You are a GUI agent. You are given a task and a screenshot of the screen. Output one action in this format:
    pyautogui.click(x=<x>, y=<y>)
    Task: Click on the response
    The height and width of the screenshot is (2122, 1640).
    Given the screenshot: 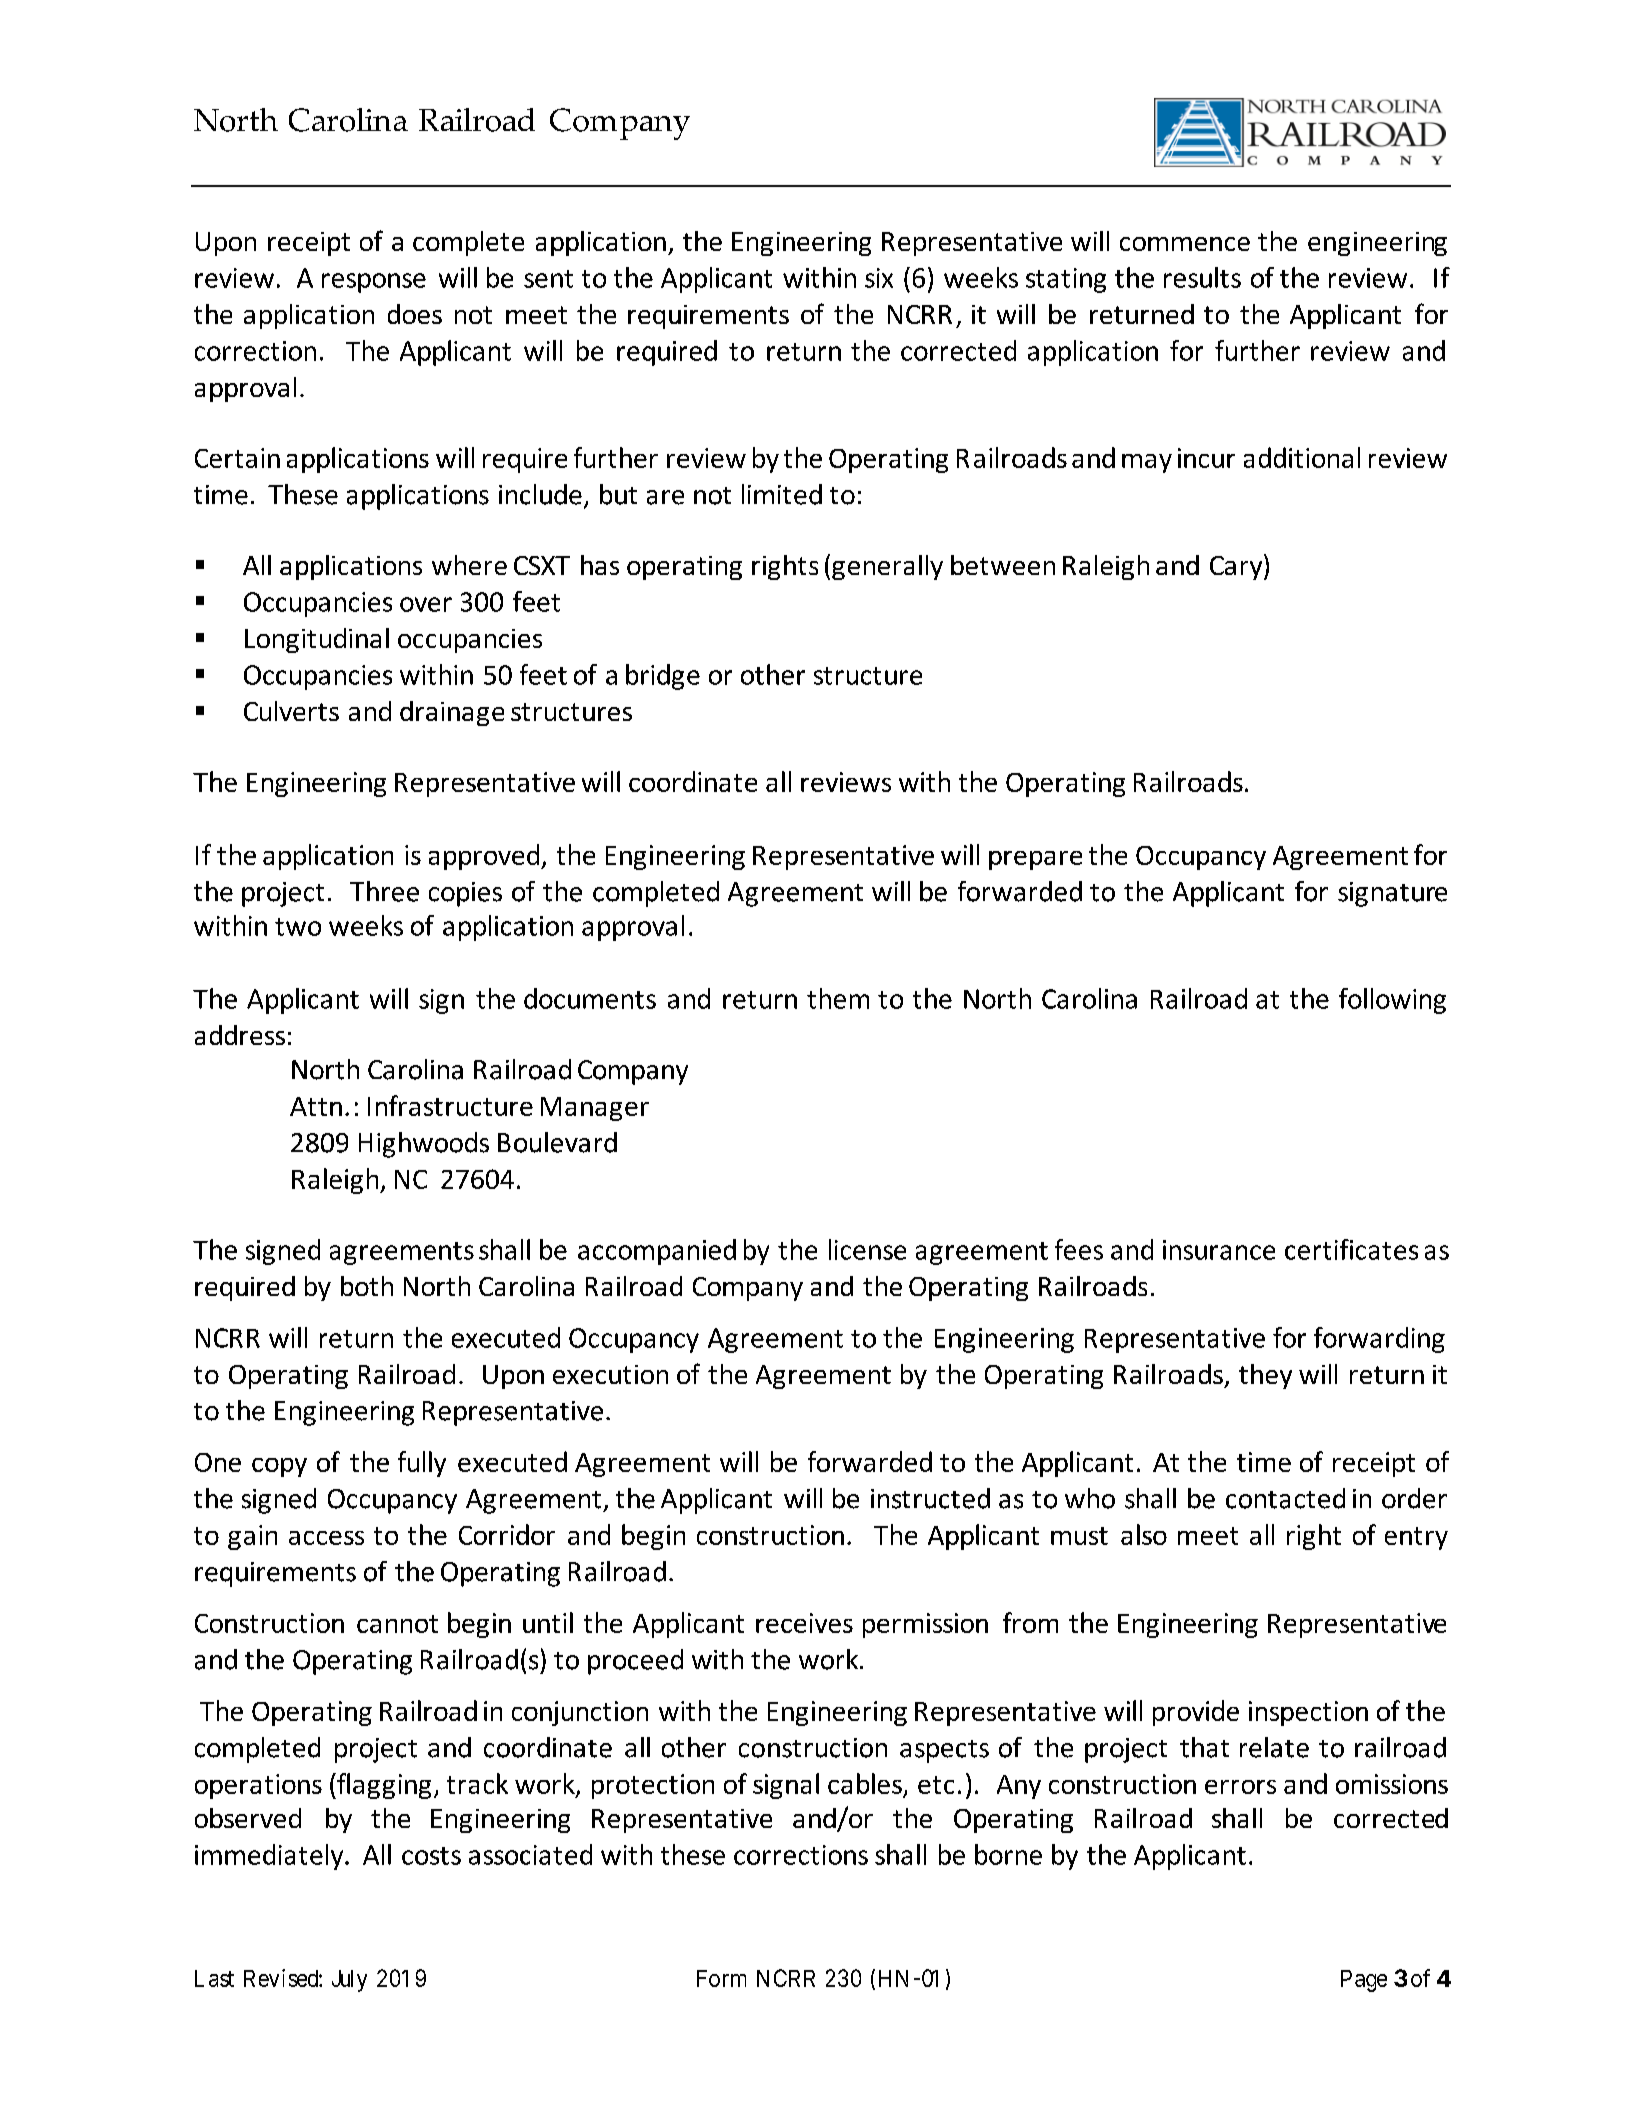 What is the action you would take?
    pyautogui.click(x=374, y=283)
